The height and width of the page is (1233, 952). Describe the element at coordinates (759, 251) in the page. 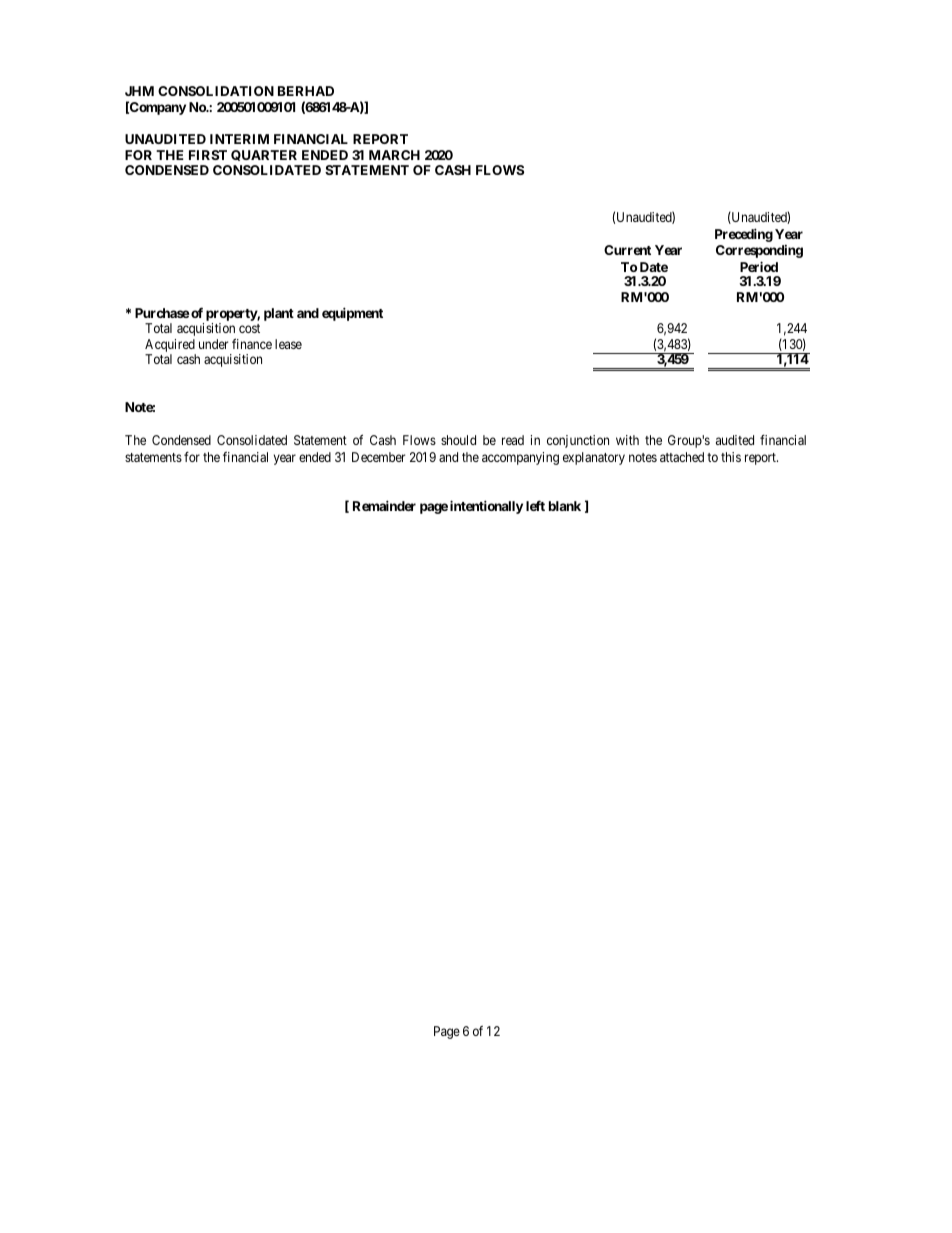

I see `Corresponding` at that location.
